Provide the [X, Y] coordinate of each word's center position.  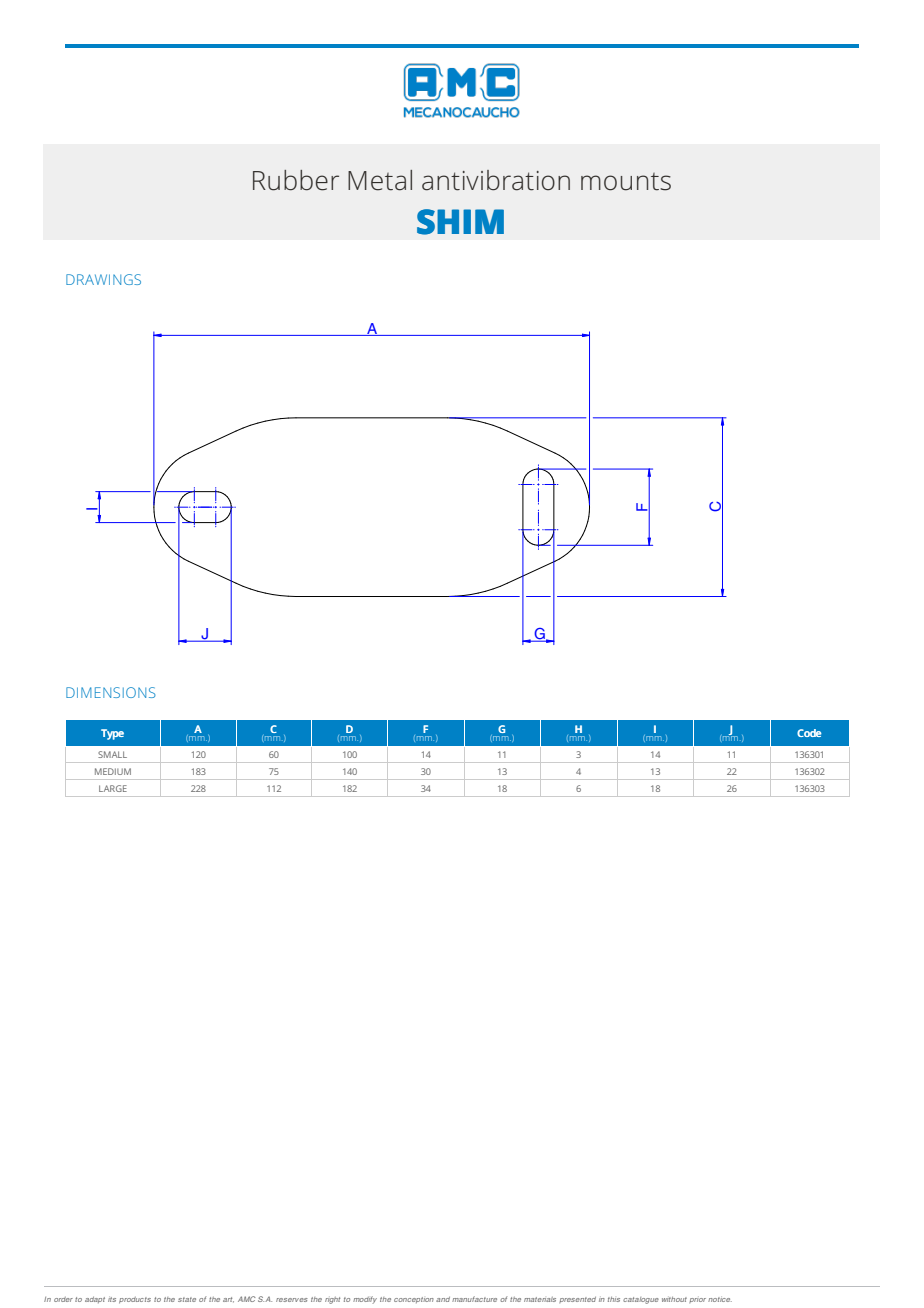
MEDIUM [113, 771]
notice [720, 1299]
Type [112, 734]
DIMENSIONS [111, 692]
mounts [626, 182]
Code [809, 733]
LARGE [113, 788]
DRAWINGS [103, 279]
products [135, 1300]
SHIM [460, 222]
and [443, 1299]
